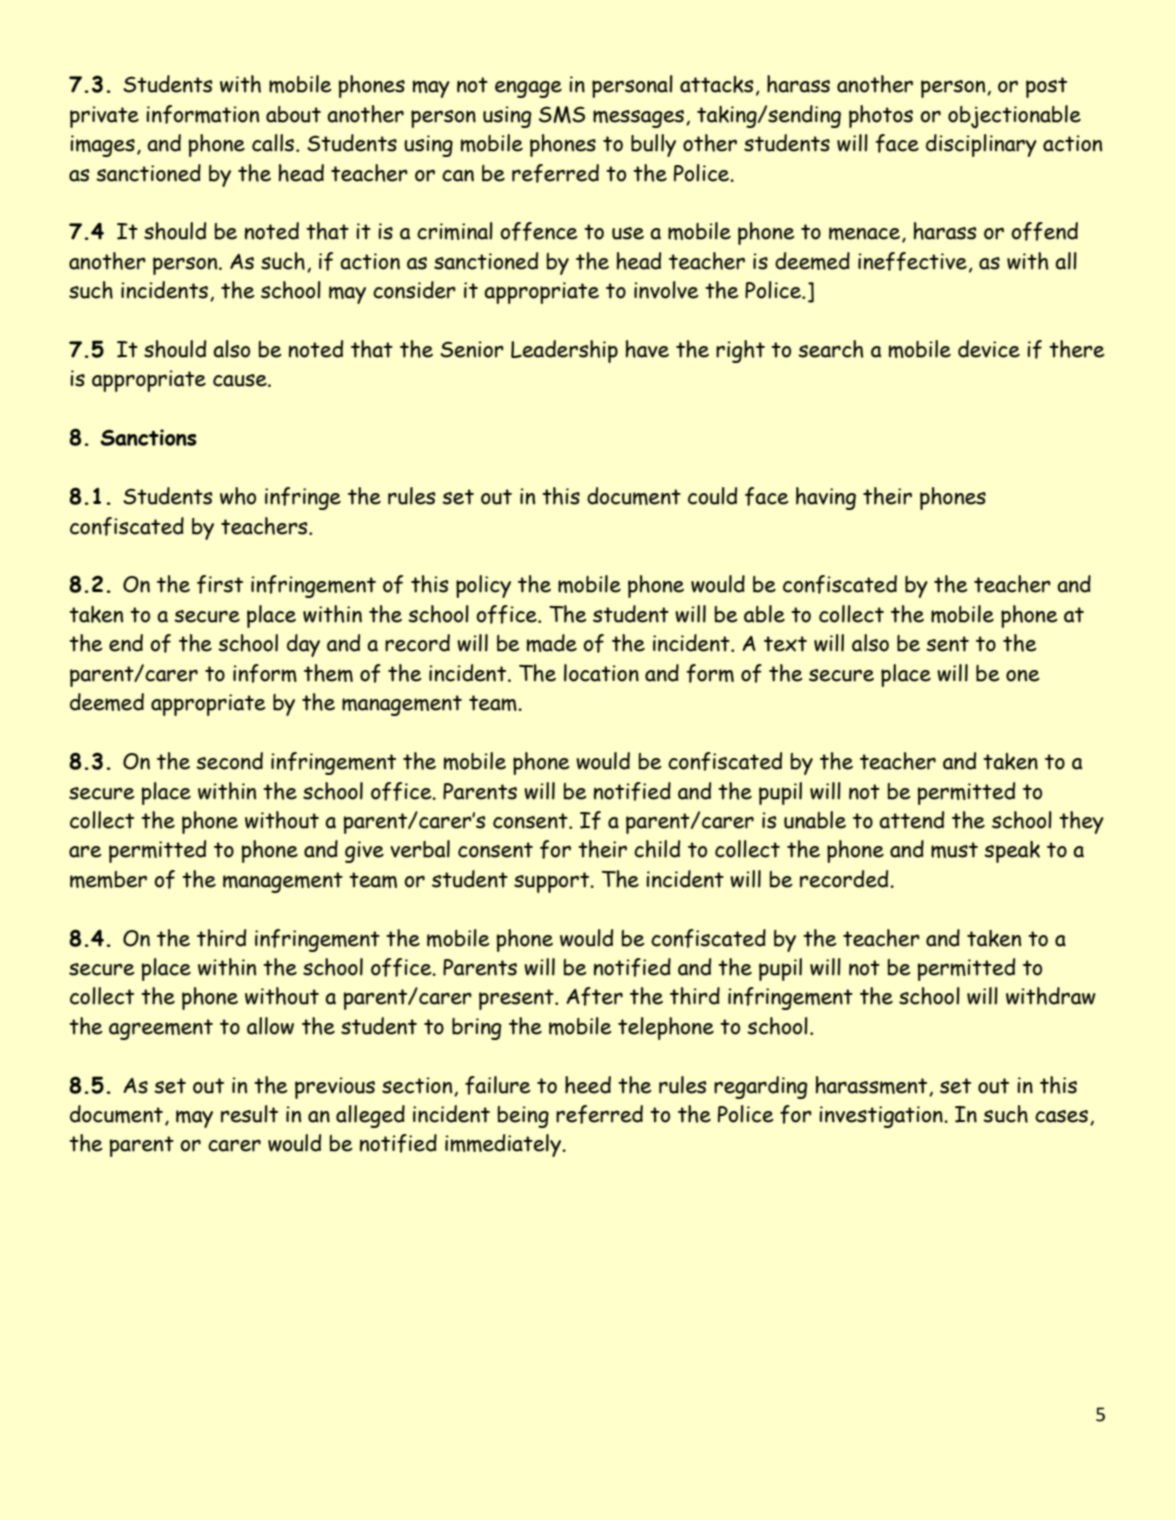 This document has width=1175, height=1520. I want to click on disciplinary, so click(981, 145).
